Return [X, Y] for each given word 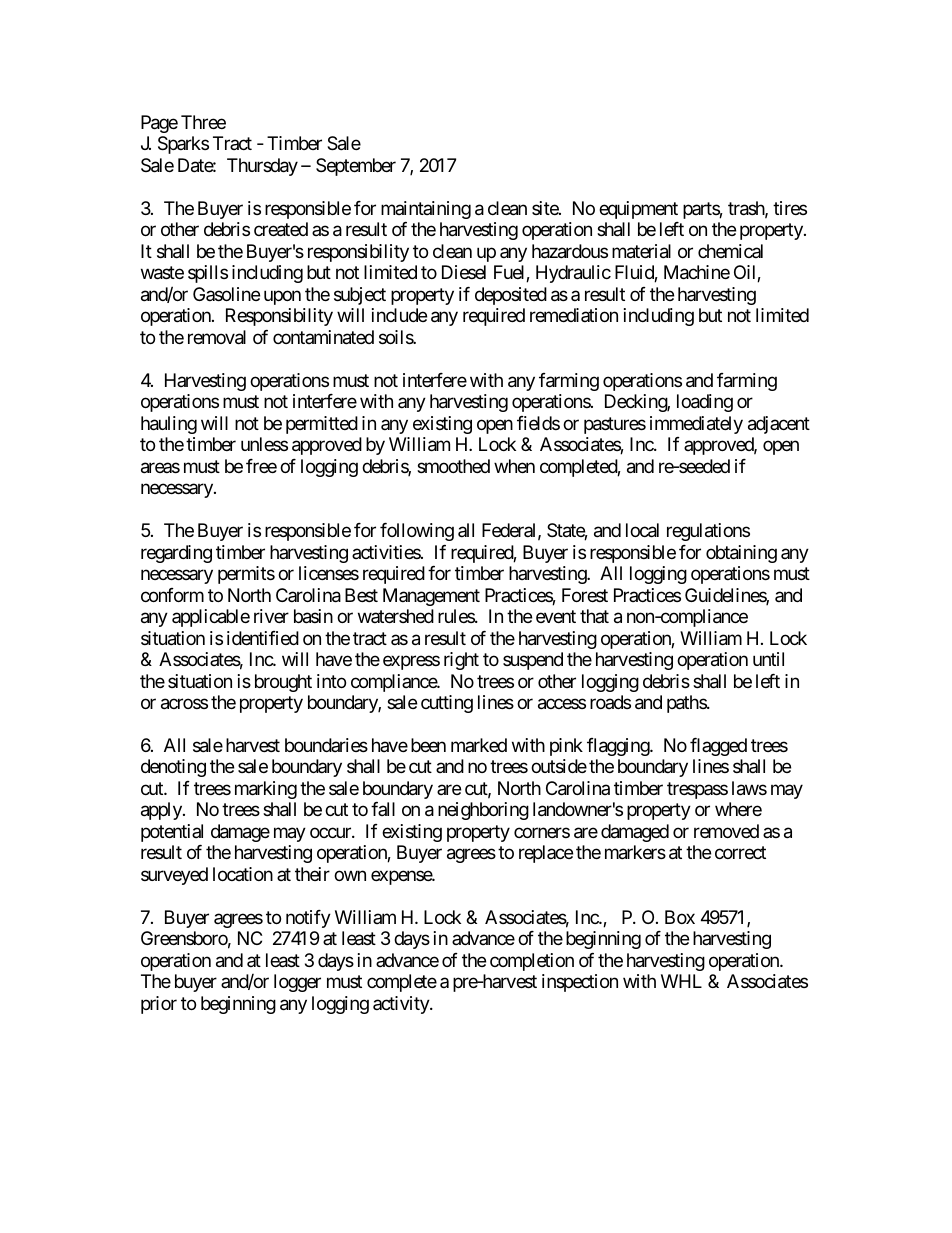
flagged [718, 747]
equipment [638, 210]
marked [479, 745]
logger [297, 983]
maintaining [426, 210]
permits [246, 575]
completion [532, 962]
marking [266, 790]
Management [431, 597]
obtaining [741, 554]
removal [217, 337]
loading [705, 403]
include [399, 315]
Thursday [262, 167]
